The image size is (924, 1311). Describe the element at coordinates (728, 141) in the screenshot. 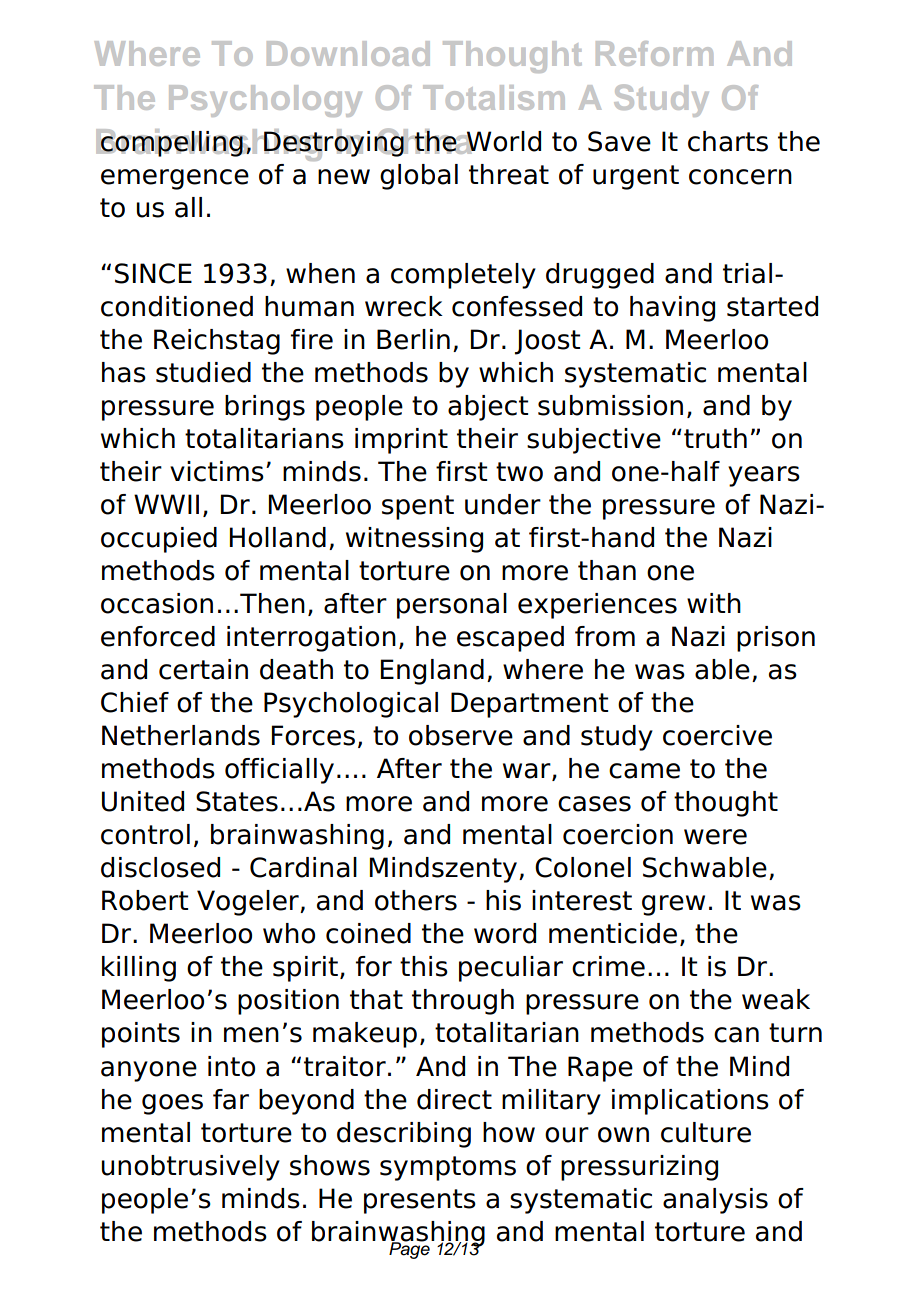

I see `charts` at that location.
